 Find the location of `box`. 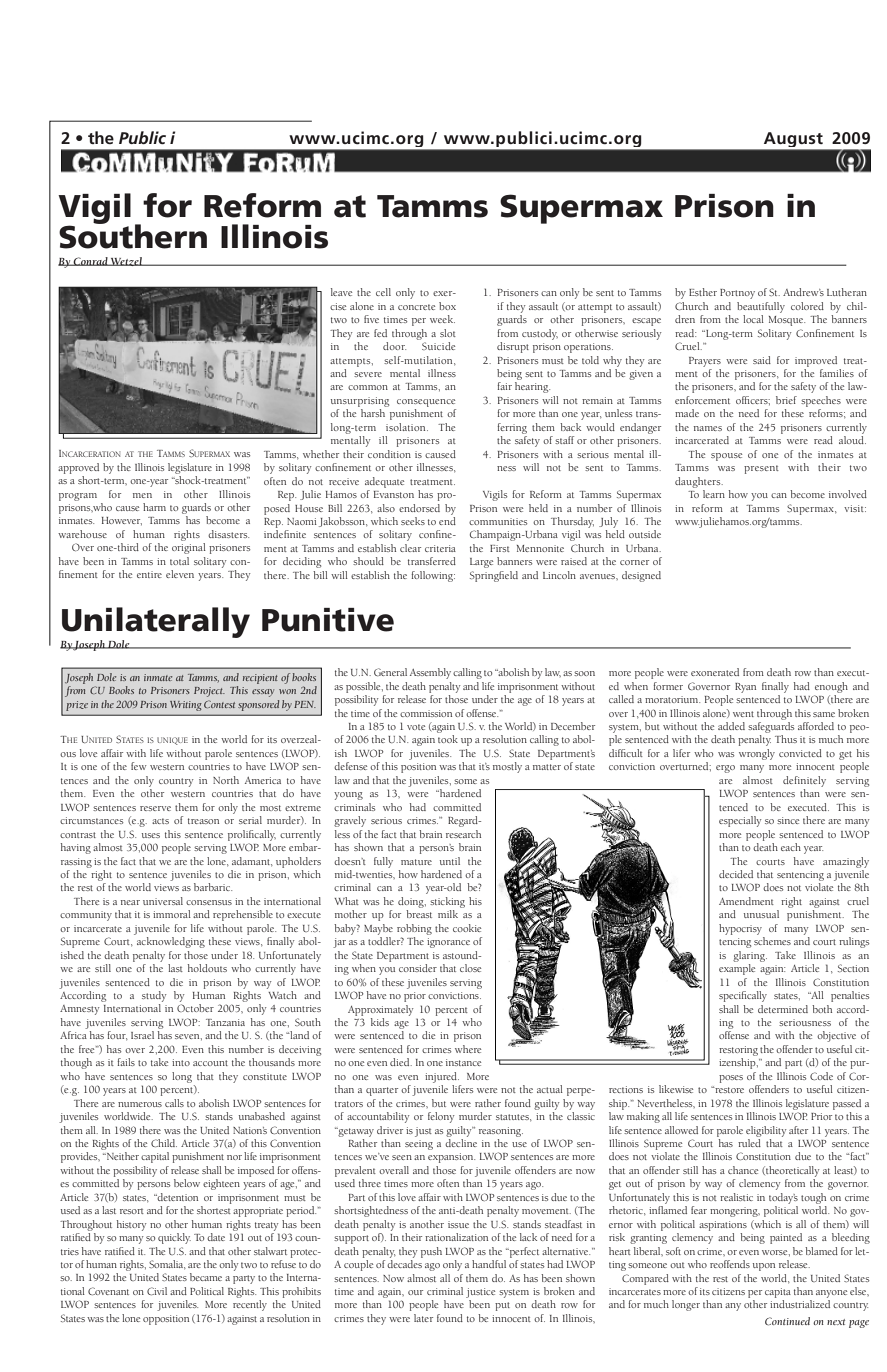

box is located at coordinates (447, 306).
